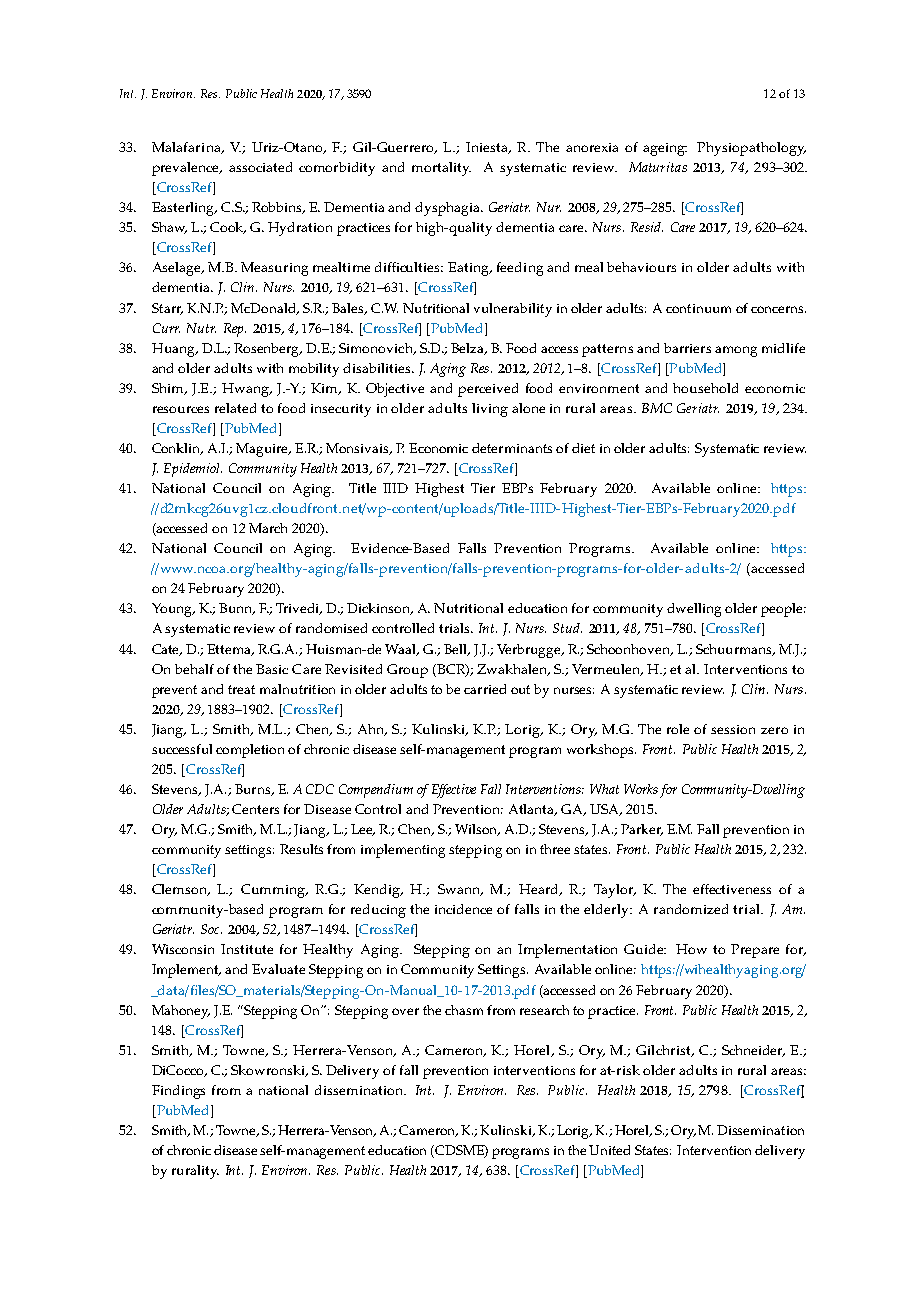 This document has width=924, height=1308. Describe the element at coordinates (460, 890) in the document. I see `Swann` at that location.
